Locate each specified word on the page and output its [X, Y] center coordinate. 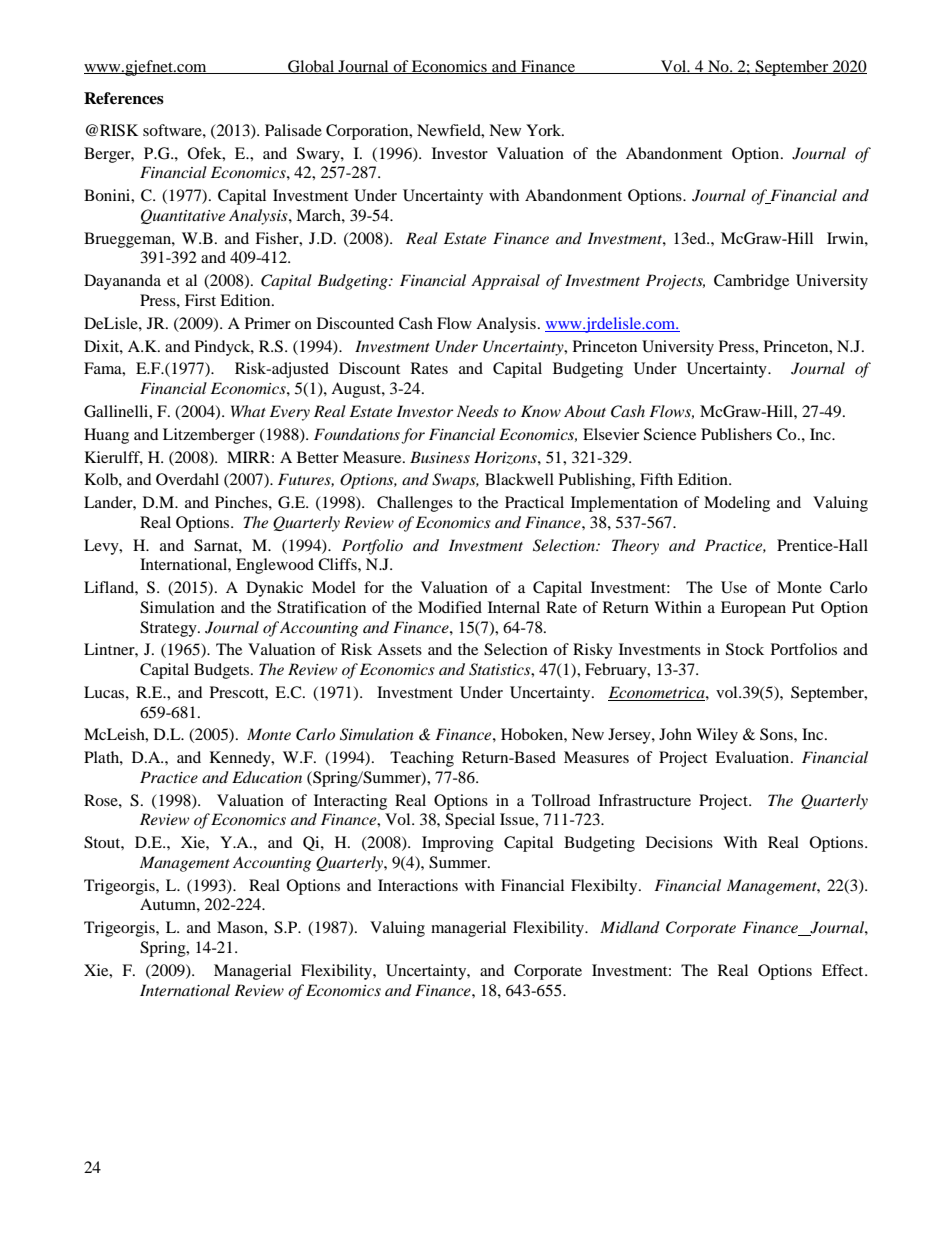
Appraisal [505, 282]
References [124, 98]
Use [734, 587]
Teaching [422, 759]
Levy [102, 547]
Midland [630, 927]
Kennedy [241, 759]
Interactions [418, 885]
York [545, 130]
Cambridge [751, 282]
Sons [777, 734]
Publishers [736, 434]
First [200, 300]
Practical [534, 502]
